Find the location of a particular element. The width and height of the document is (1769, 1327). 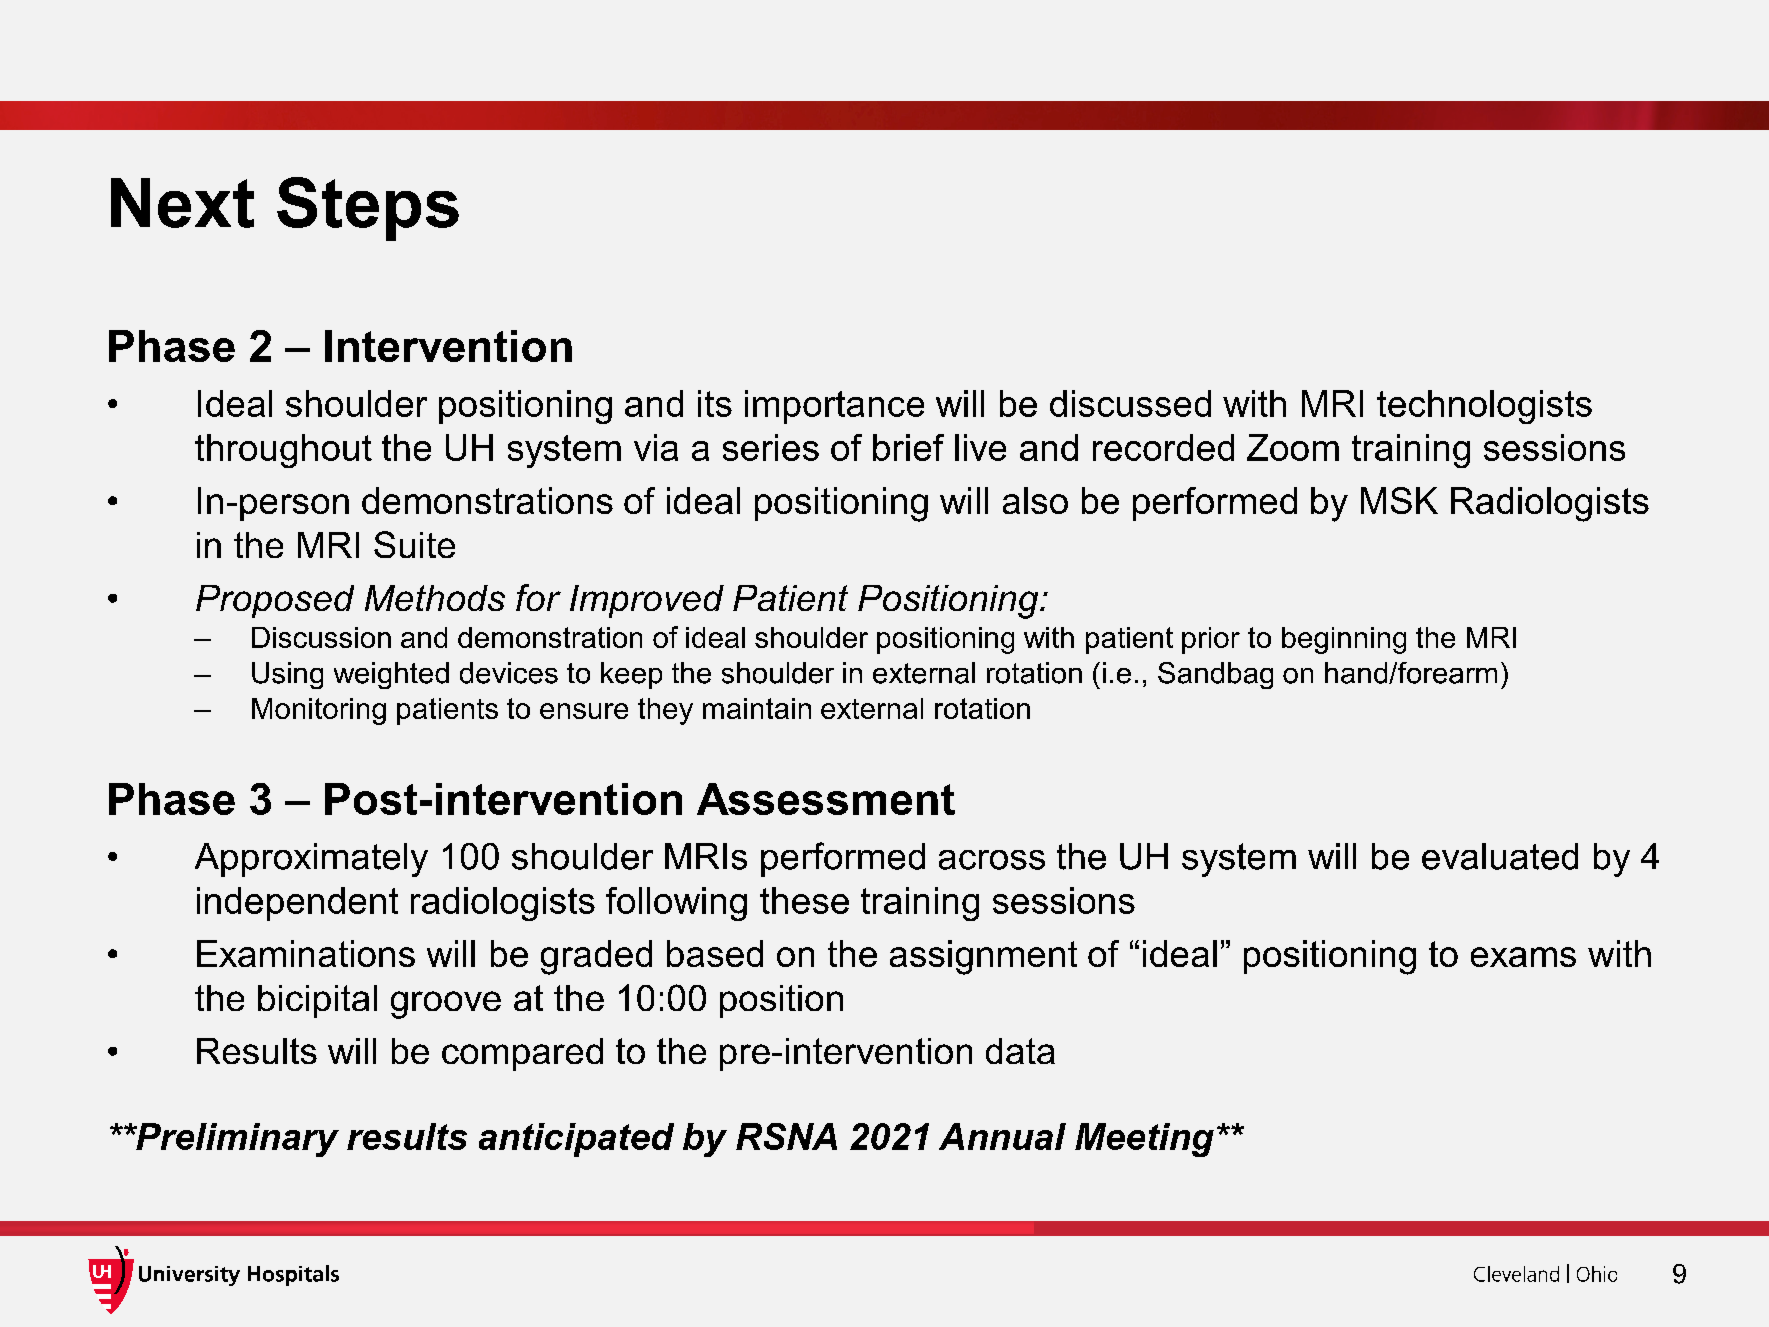

Steps is located at coordinates (368, 209).
